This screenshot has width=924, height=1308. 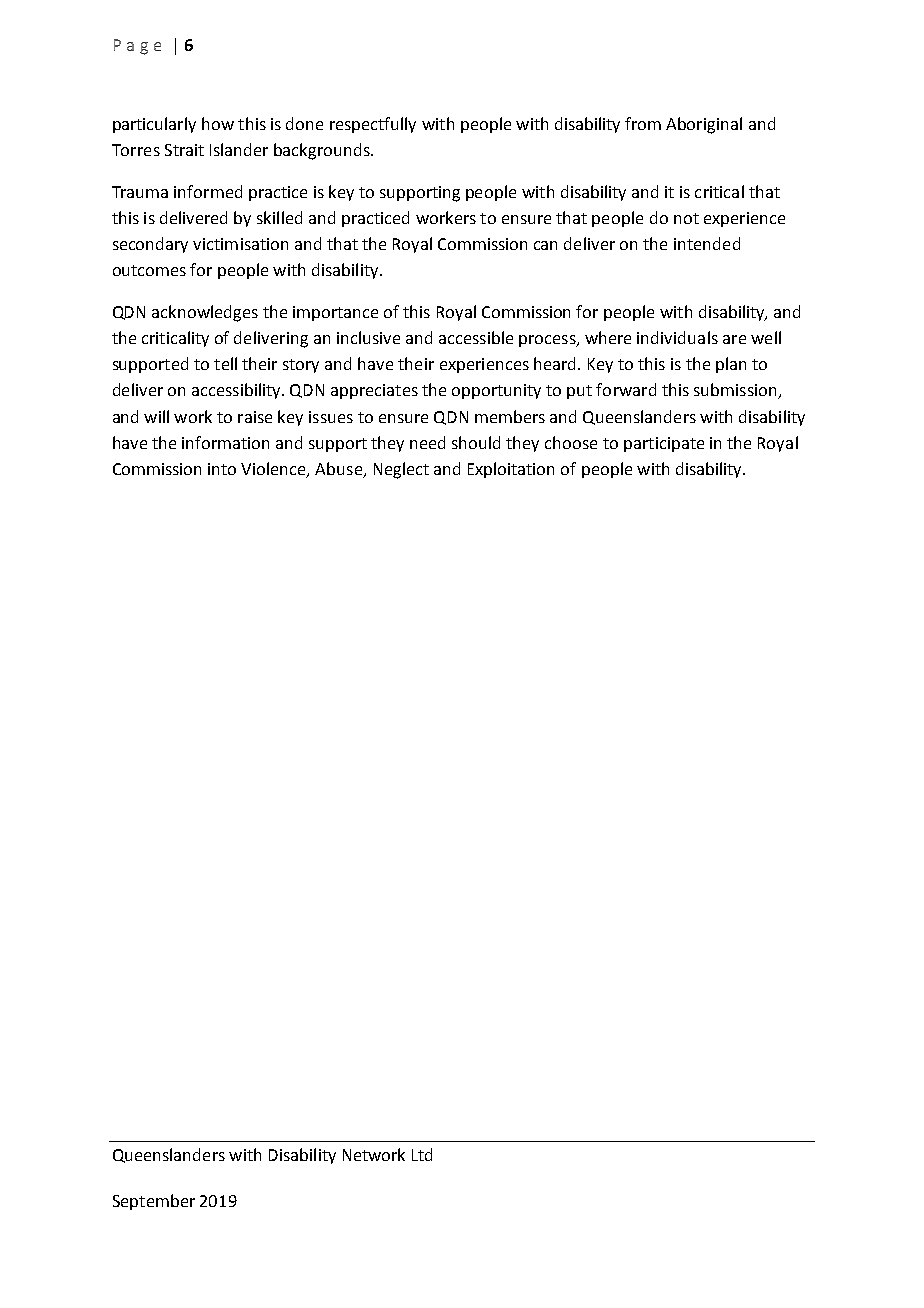 What do you see at coordinates (704, 125) in the screenshot?
I see `Aboriginal` at bounding box center [704, 125].
